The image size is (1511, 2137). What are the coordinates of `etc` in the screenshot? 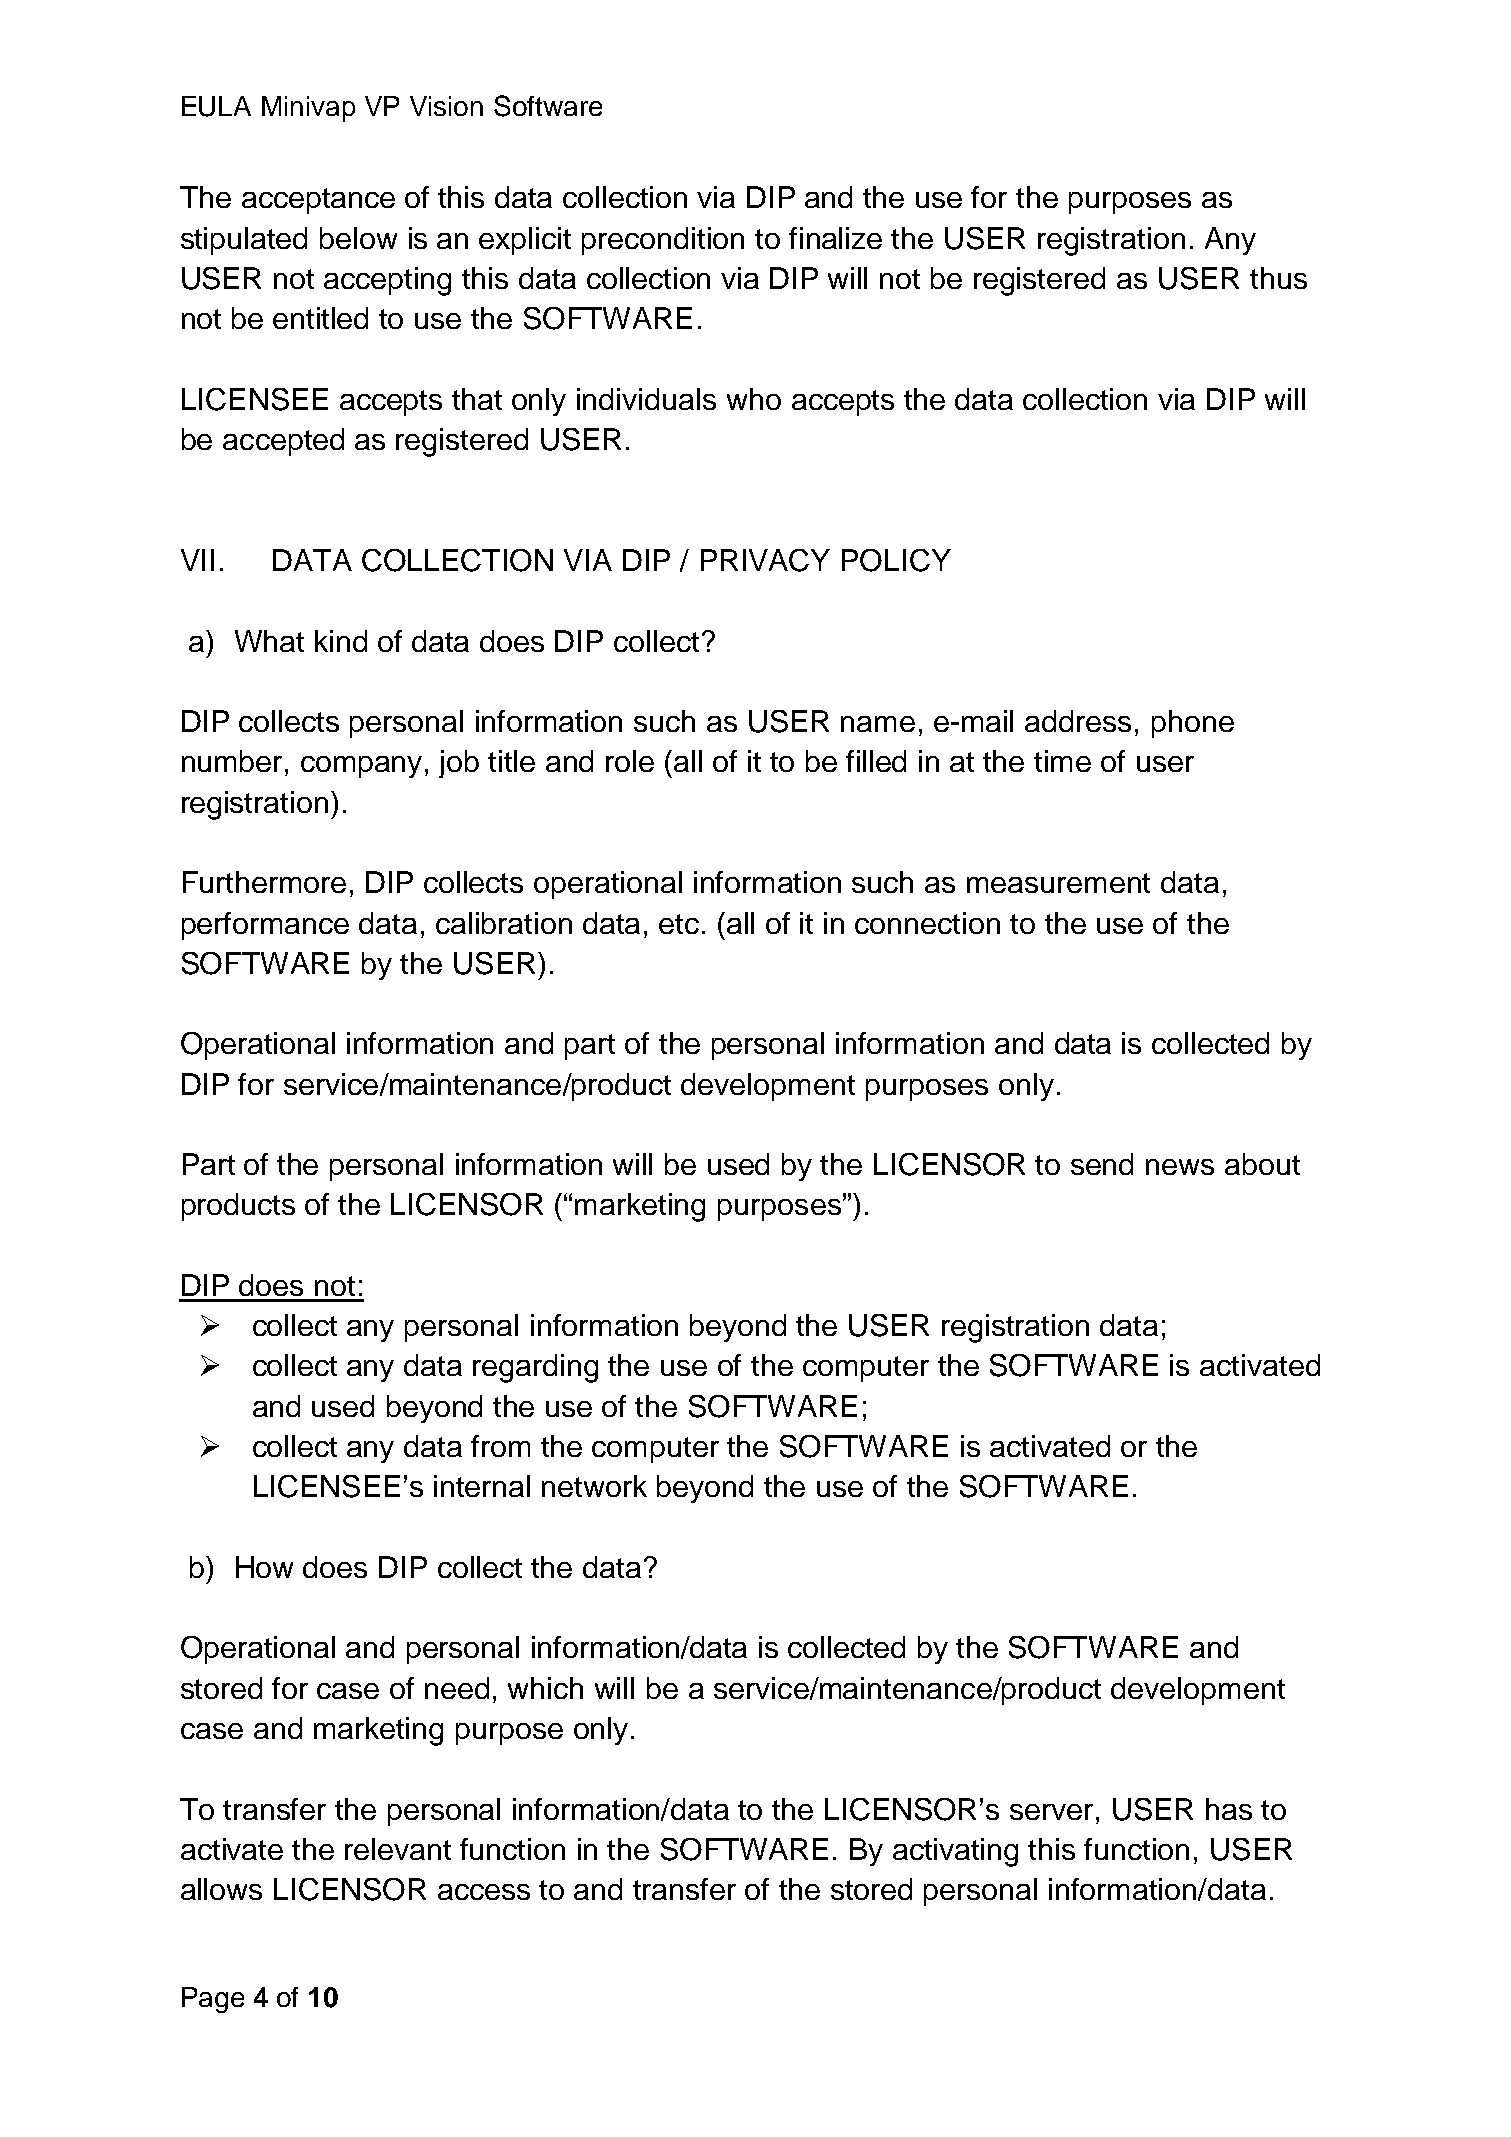 It's located at (679, 924).
